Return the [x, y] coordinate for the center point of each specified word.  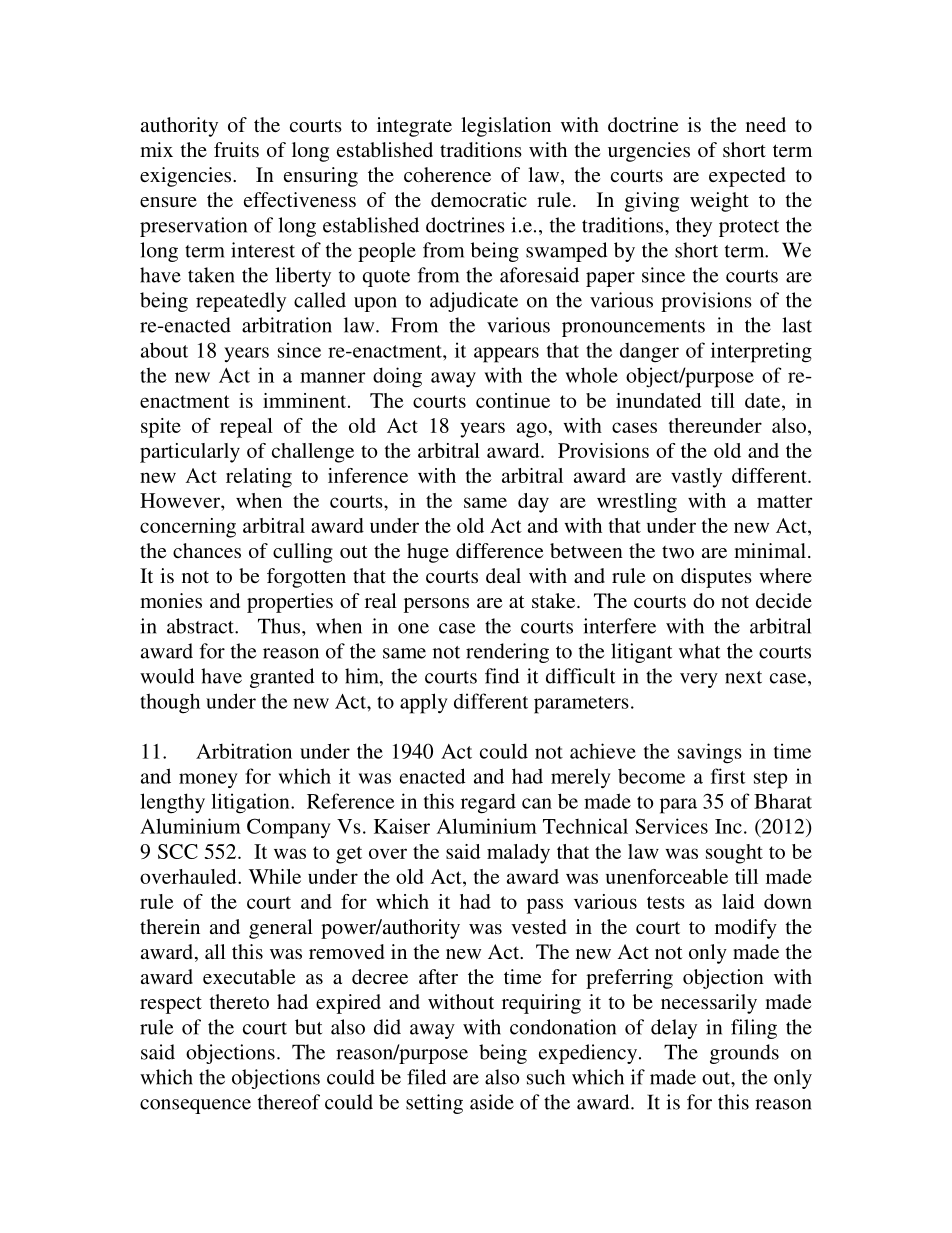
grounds [744, 1054]
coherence [447, 174]
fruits [236, 149]
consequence [195, 1106]
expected [747, 177]
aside [492, 1102]
